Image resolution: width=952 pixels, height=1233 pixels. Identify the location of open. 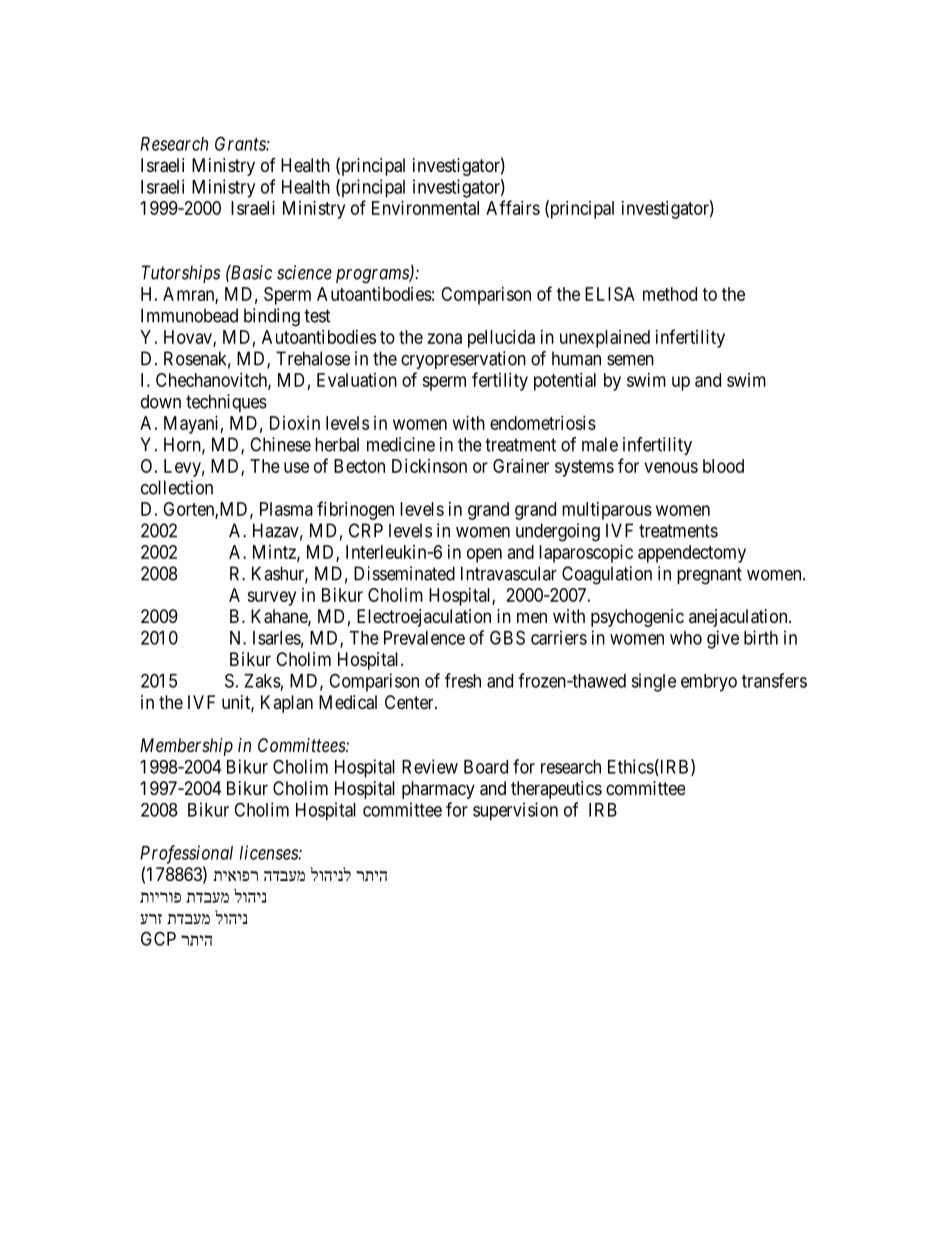
(484, 555).
